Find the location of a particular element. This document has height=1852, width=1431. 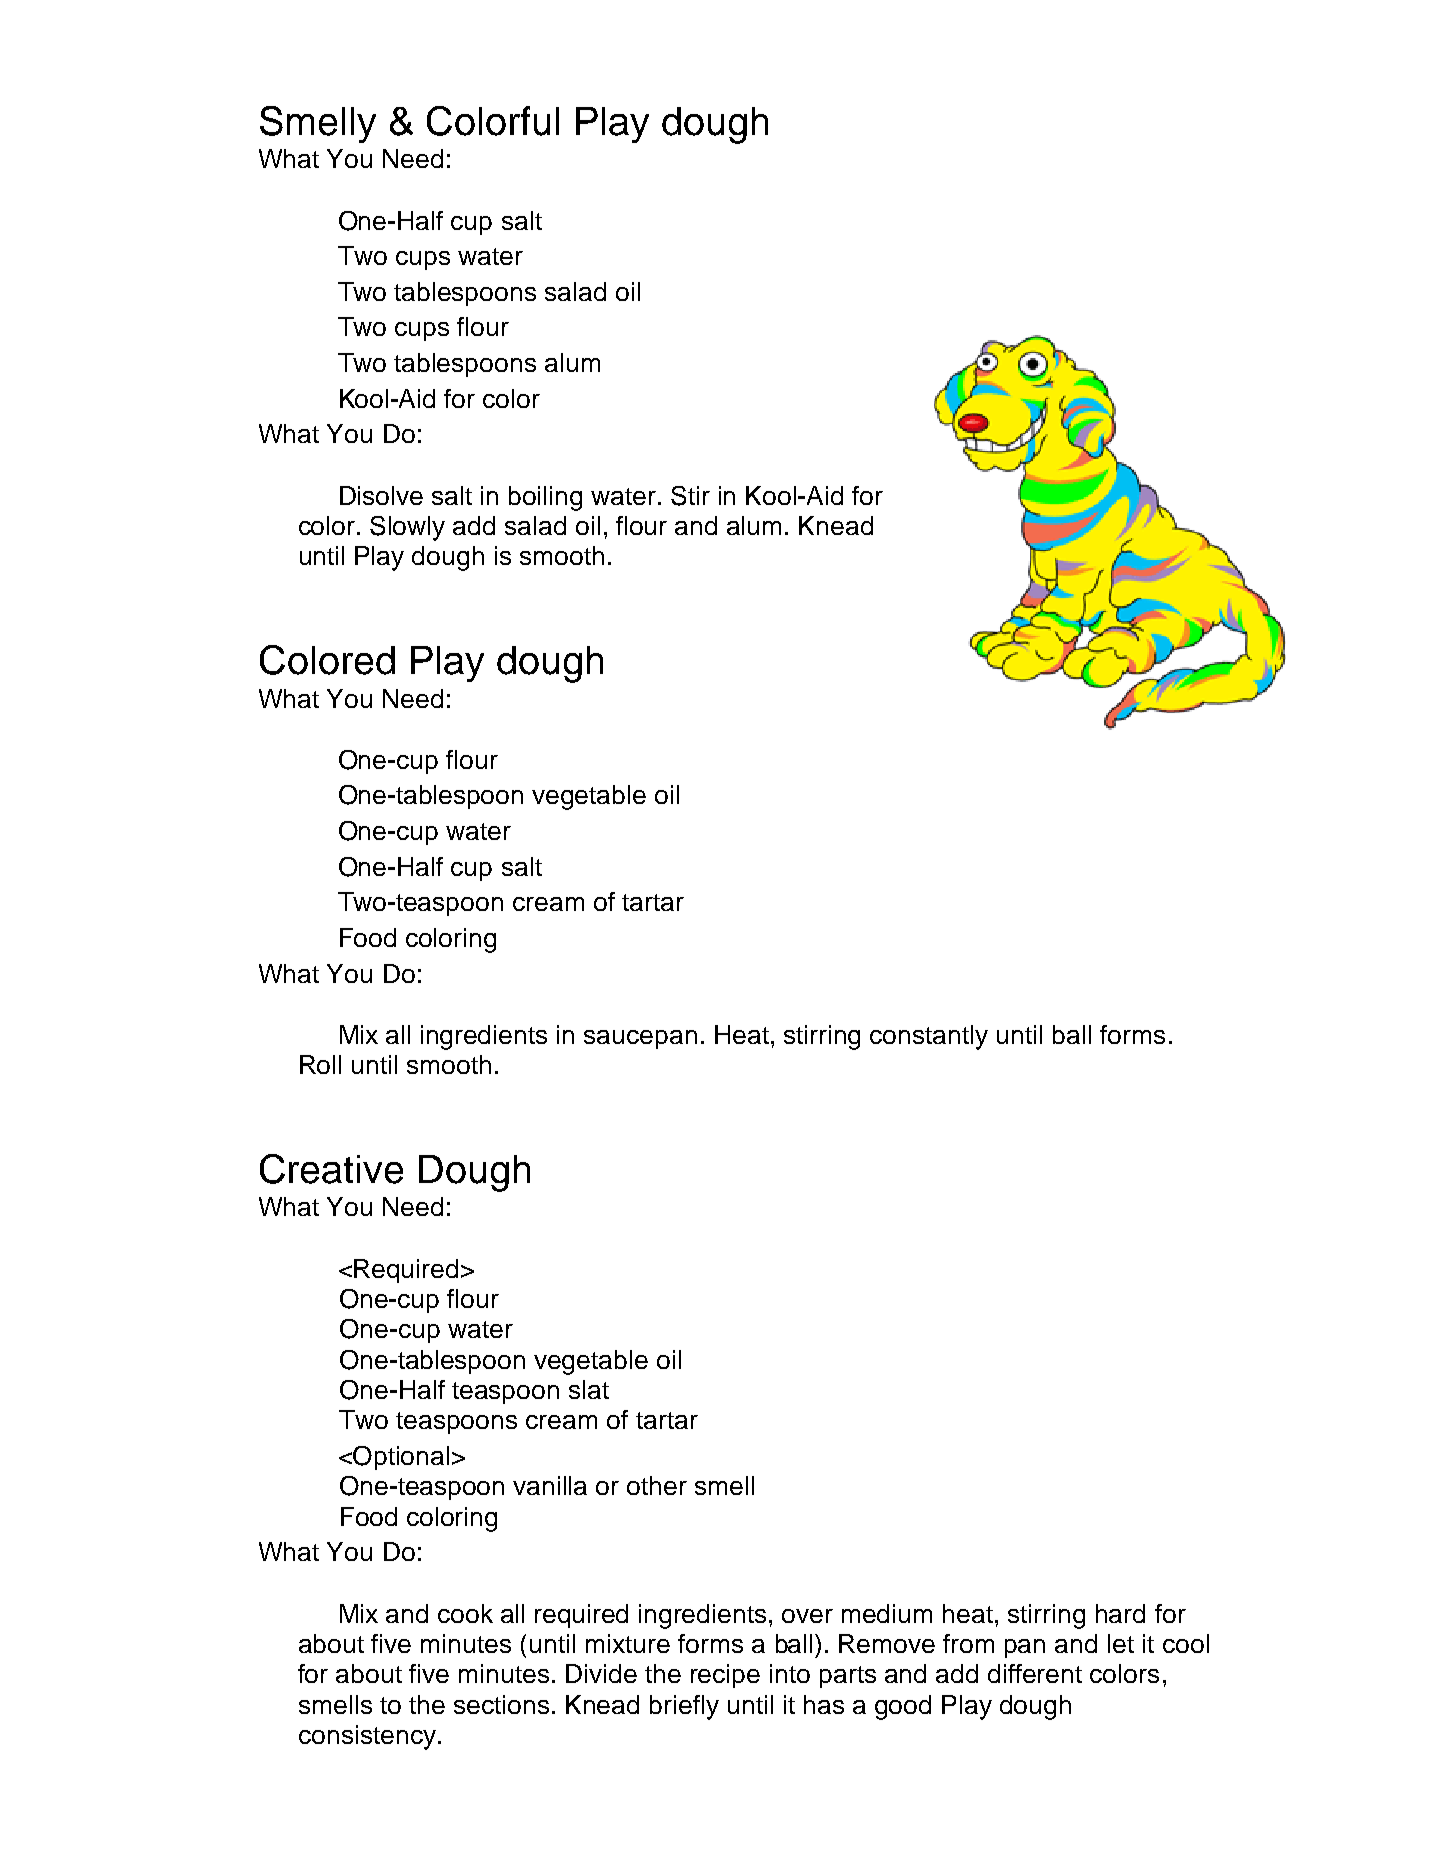

hard is located at coordinates (1120, 1613).
